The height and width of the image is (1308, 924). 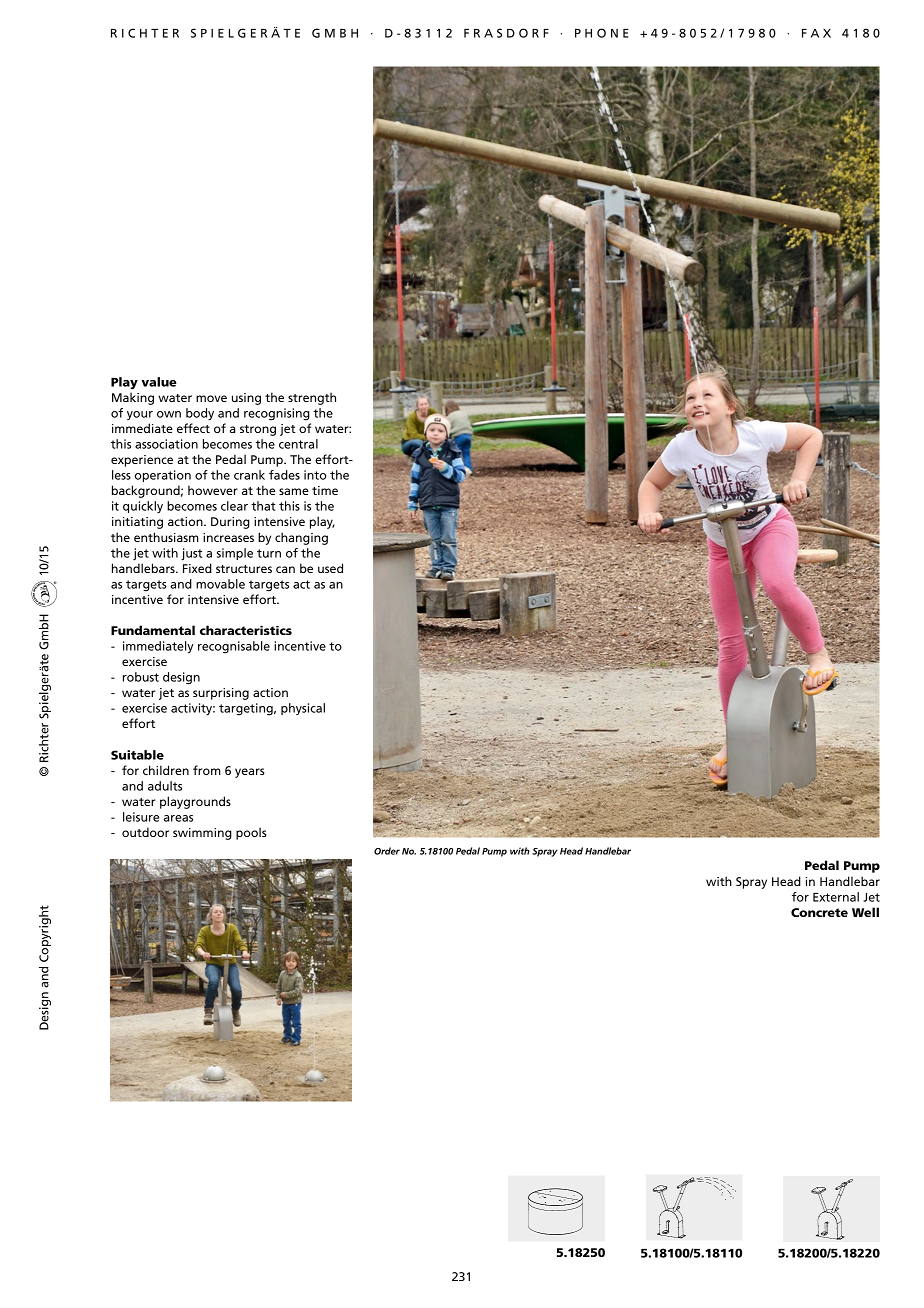 I want to click on External, so click(x=836, y=897).
